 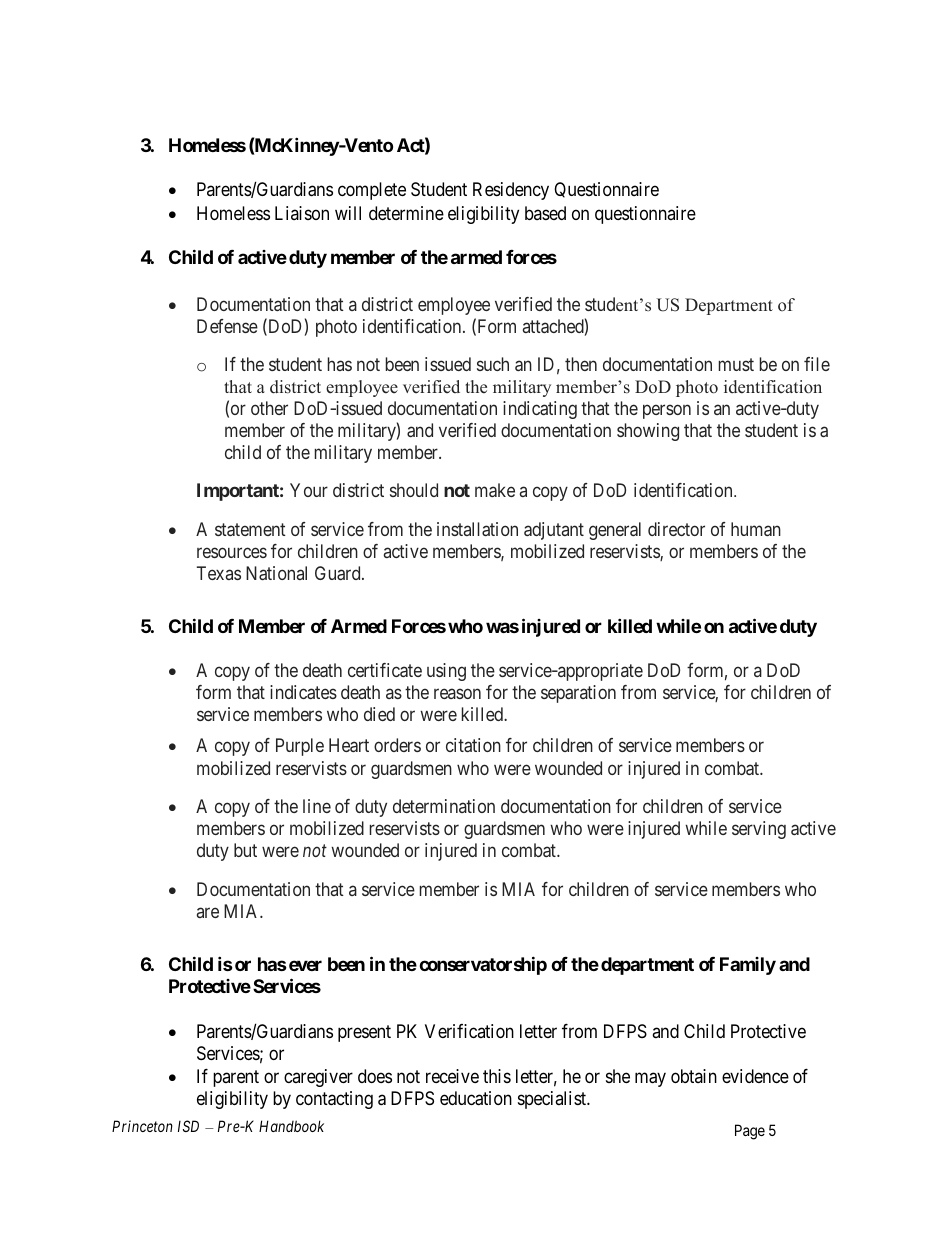 I want to click on Residency, so click(x=511, y=191).
